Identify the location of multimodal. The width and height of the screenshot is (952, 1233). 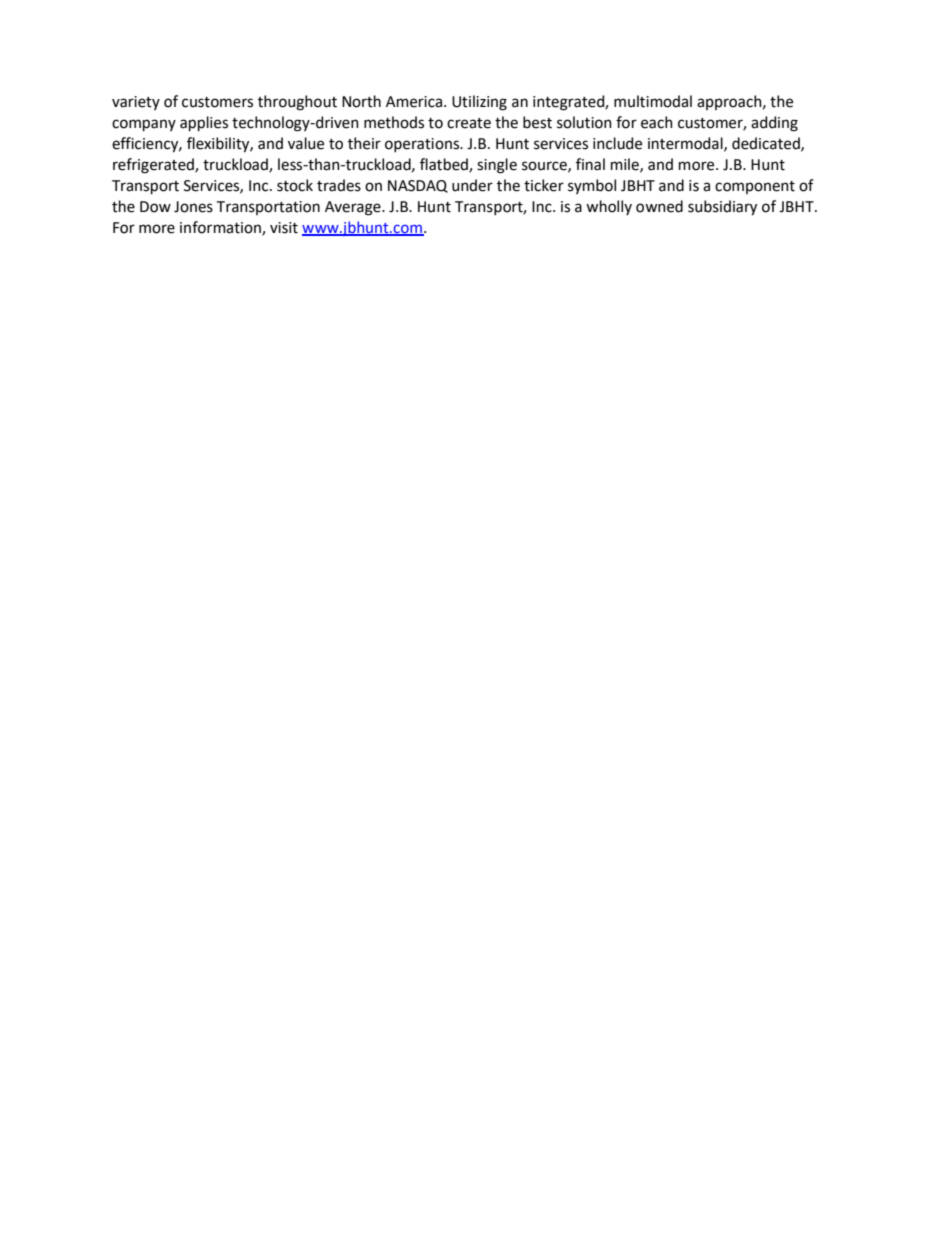
(653, 101).
